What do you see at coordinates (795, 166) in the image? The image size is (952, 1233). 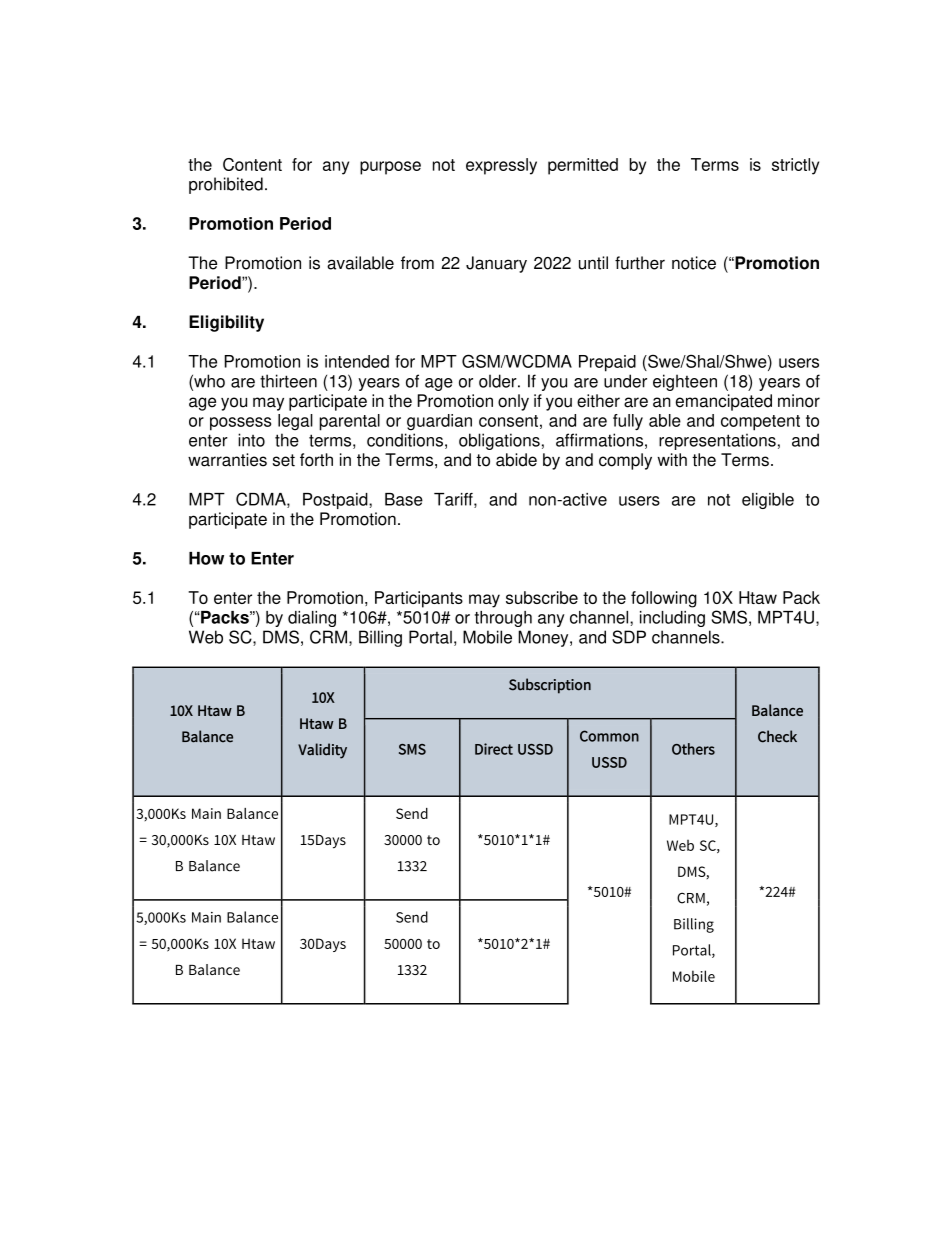 I see `strictly` at bounding box center [795, 166].
